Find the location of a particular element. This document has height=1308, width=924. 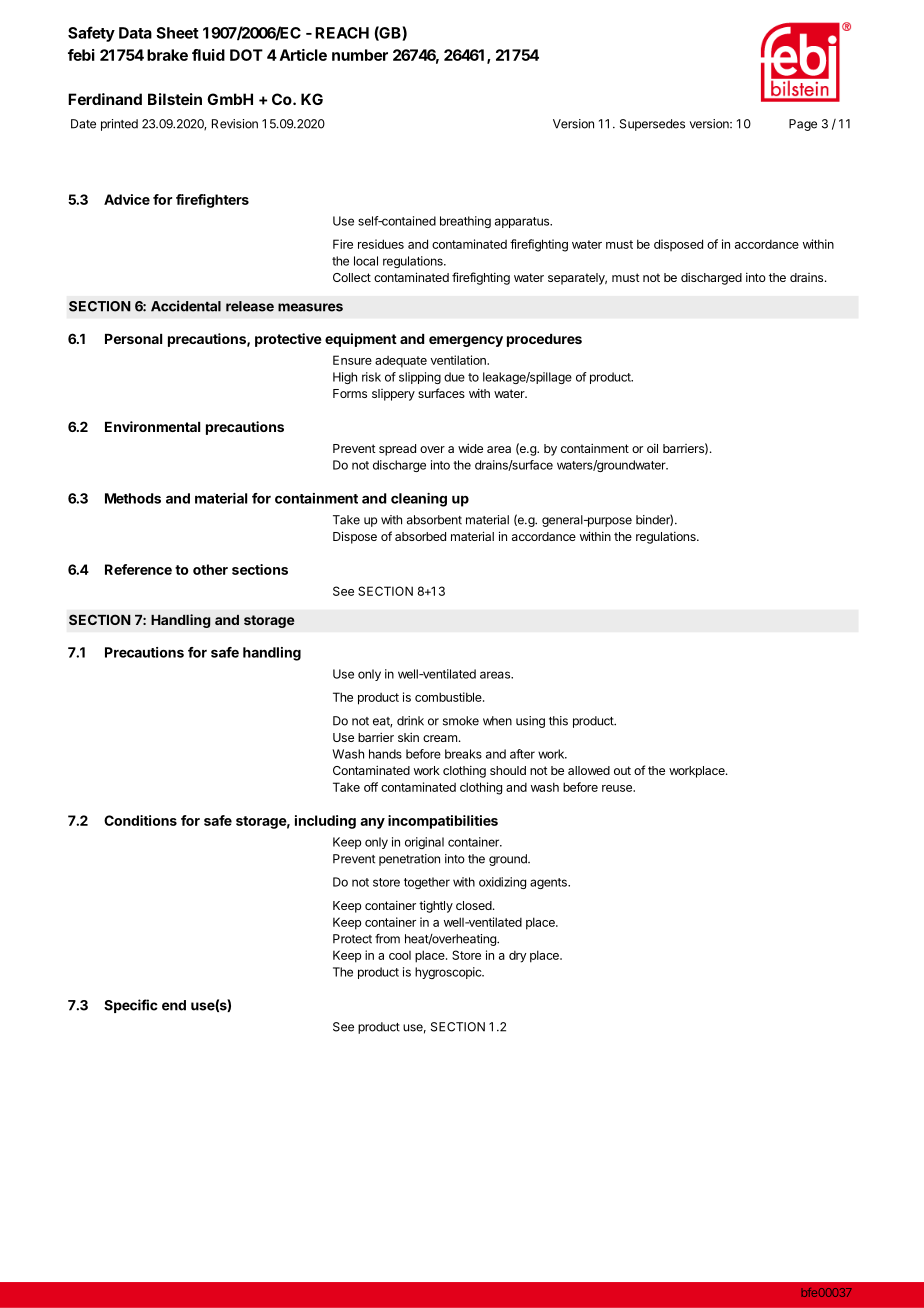

absorbent is located at coordinates (434, 520).
